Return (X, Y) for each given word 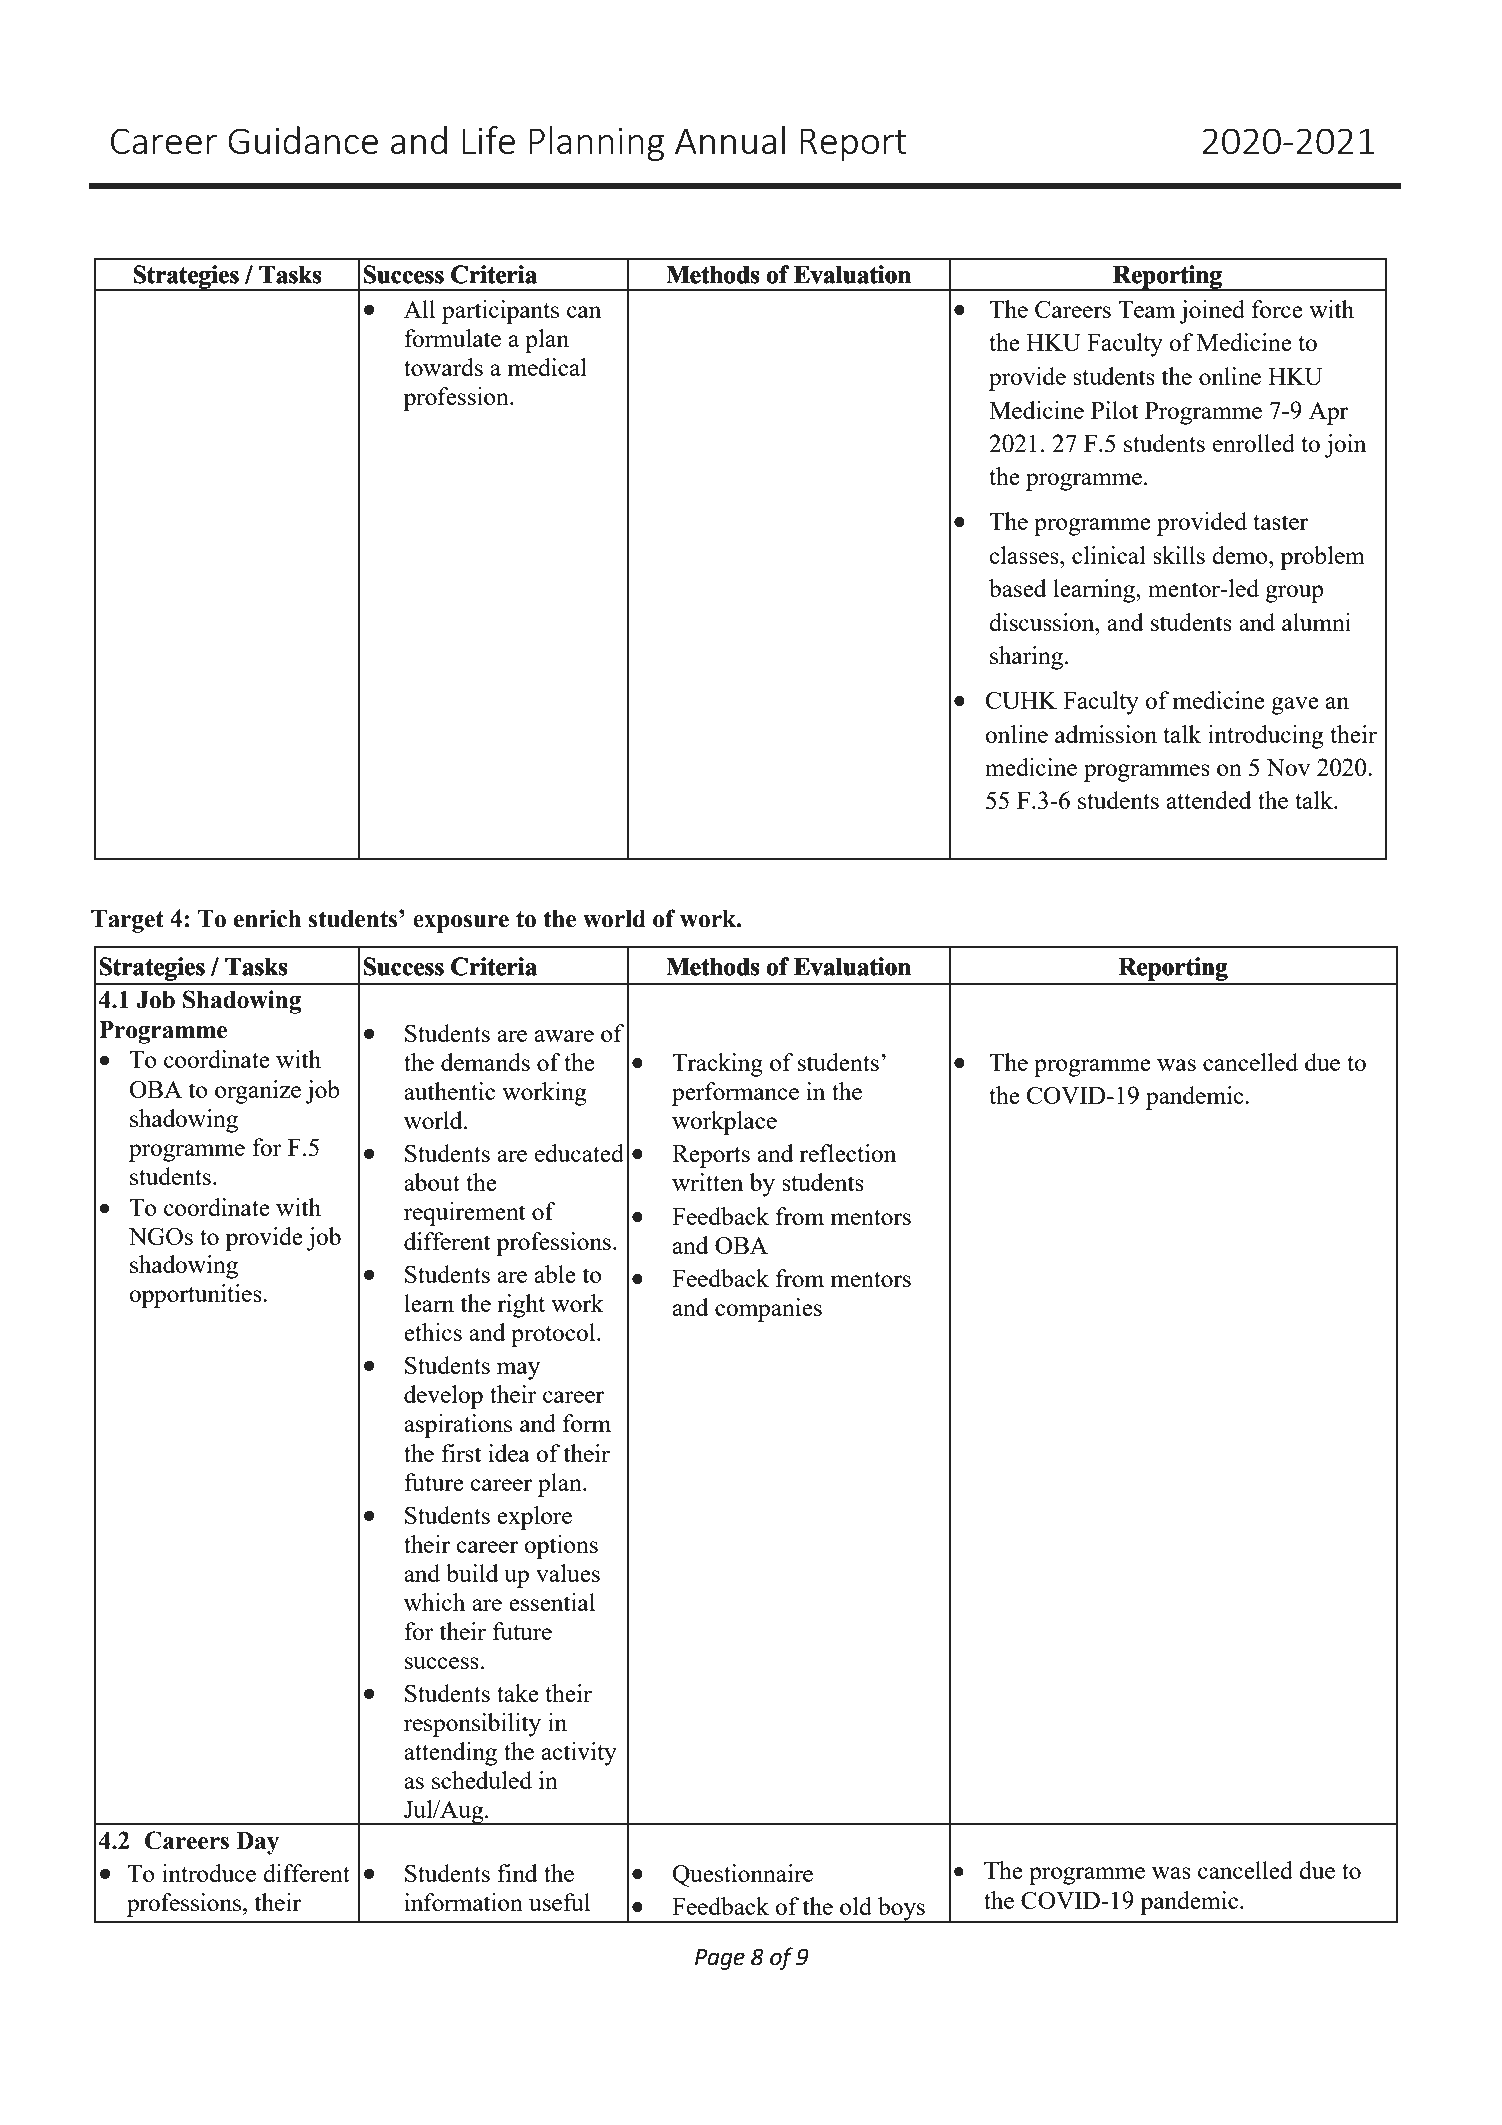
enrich (267, 918)
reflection (847, 1153)
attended (1209, 800)
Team (1147, 309)
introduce (209, 1873)
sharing (1028, 658)
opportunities (196, 1296)
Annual (730, 140)
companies (768, 1310)
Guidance (303, 140)
